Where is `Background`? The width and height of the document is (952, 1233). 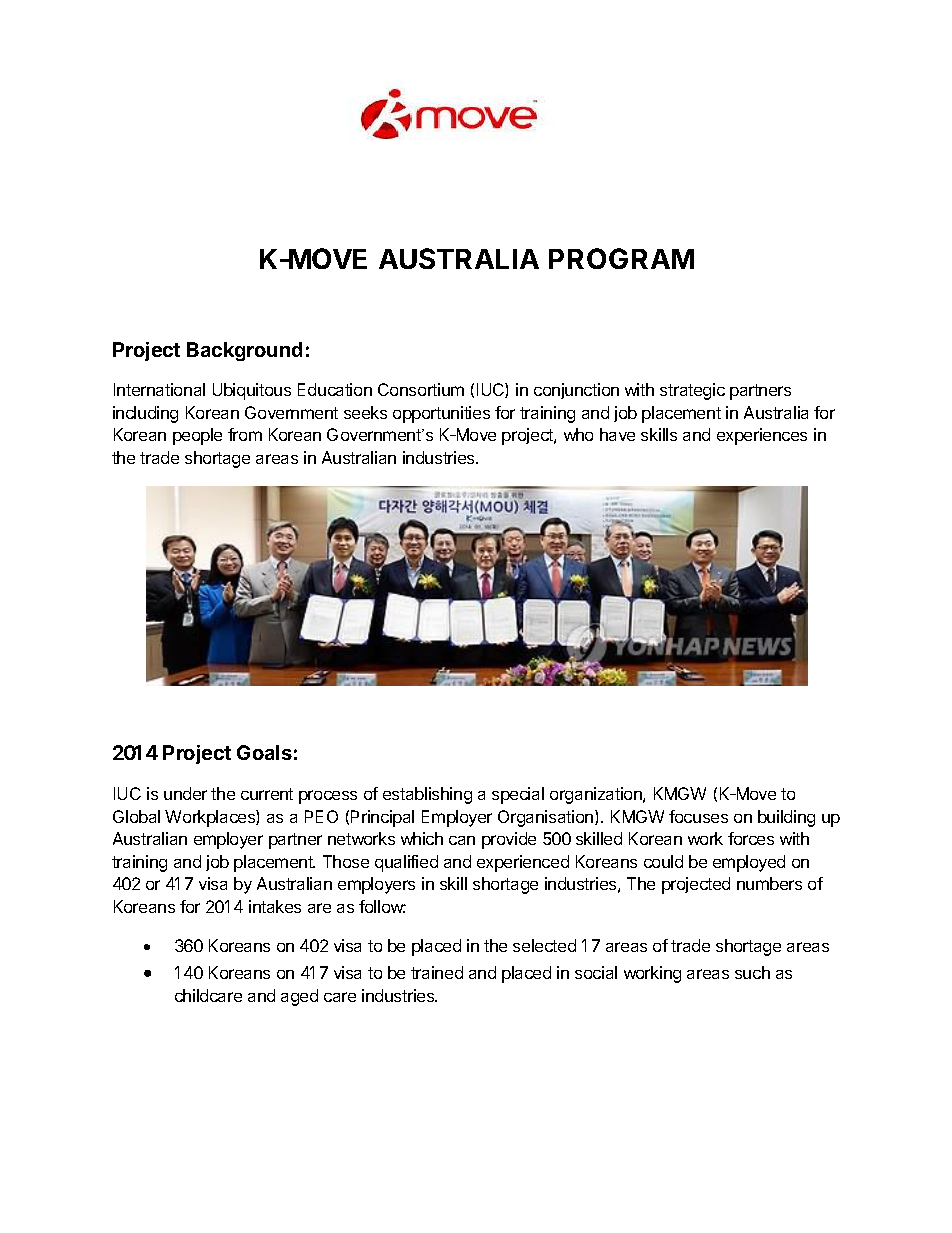 Background is located at coordinates (244, 351).
